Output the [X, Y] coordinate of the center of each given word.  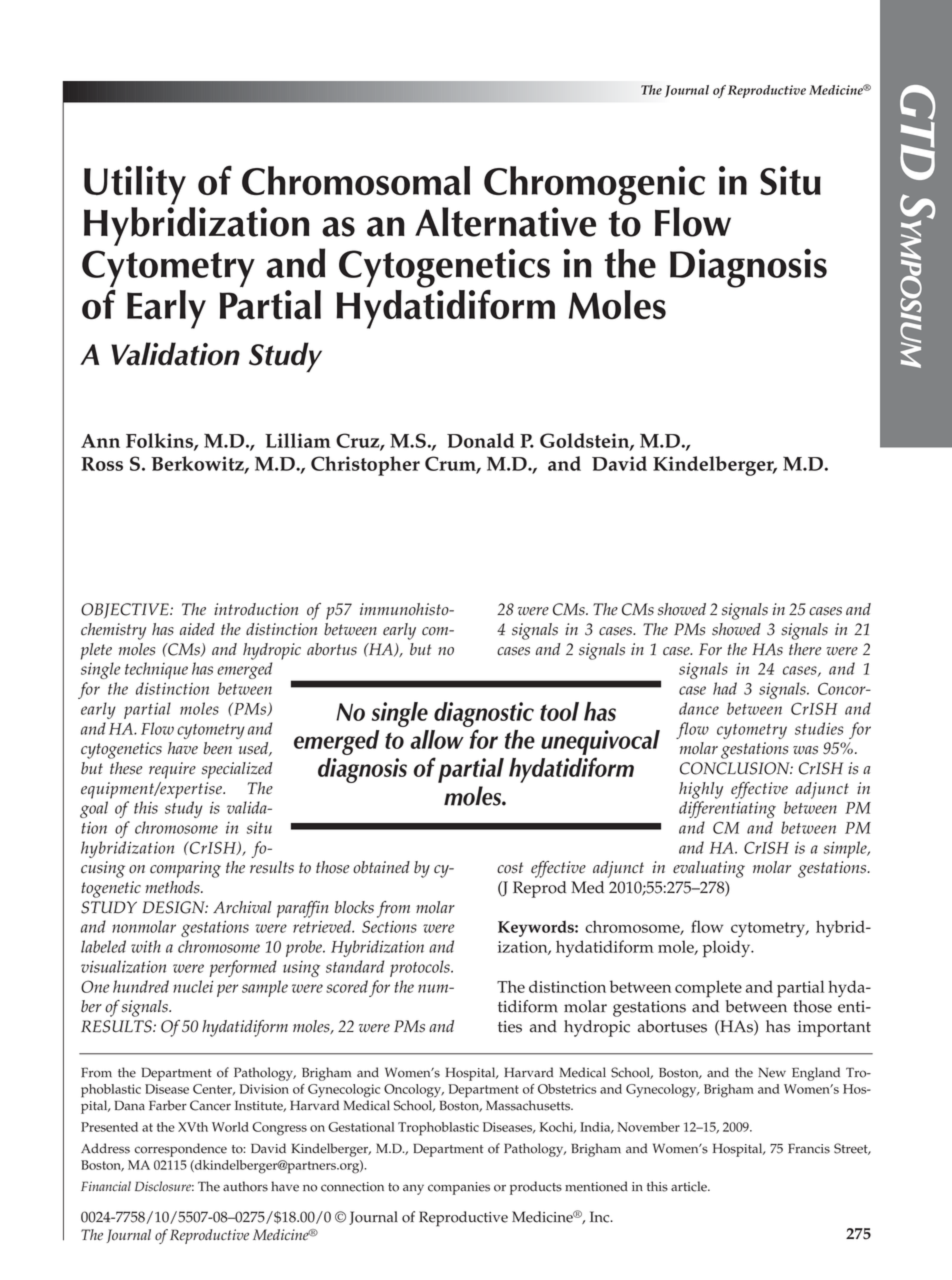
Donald [480, 440]
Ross [102, 464]
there [805, 649]
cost [510, 868]
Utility [135, 185]
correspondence [181, 1150]
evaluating [709, 869]
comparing [185, 869]
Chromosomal [356, 180]
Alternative [505, 222]
